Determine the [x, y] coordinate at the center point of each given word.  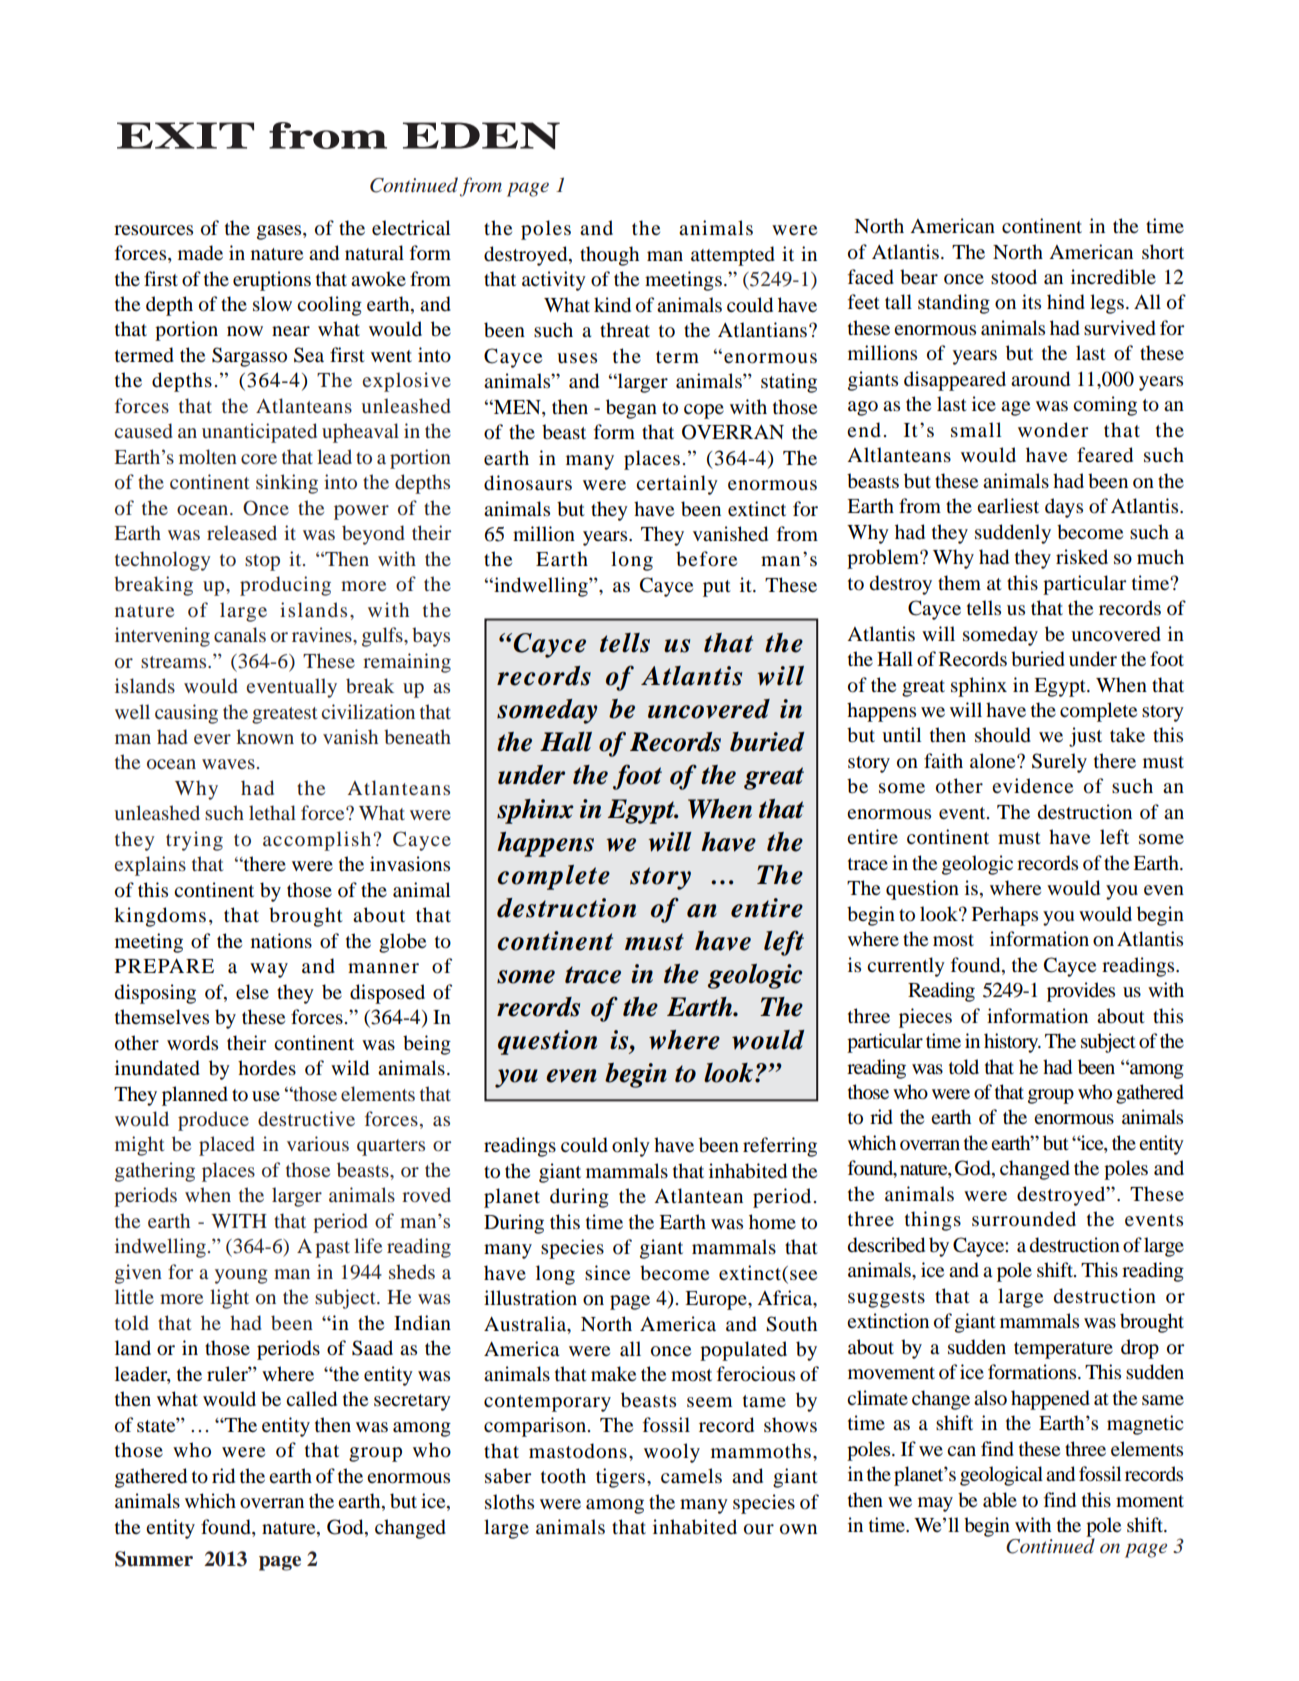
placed [227, 1146]
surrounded [1024, 1219]
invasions [410, 864]
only [631, 1147]
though [609, 256]
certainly [677, 485]
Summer [154, 1559]
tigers [620, 1478]
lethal [272, 812]
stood [1014, 277]
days [1064, 508]
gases [280, 232]
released [242, 532]
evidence [1032, 785]
